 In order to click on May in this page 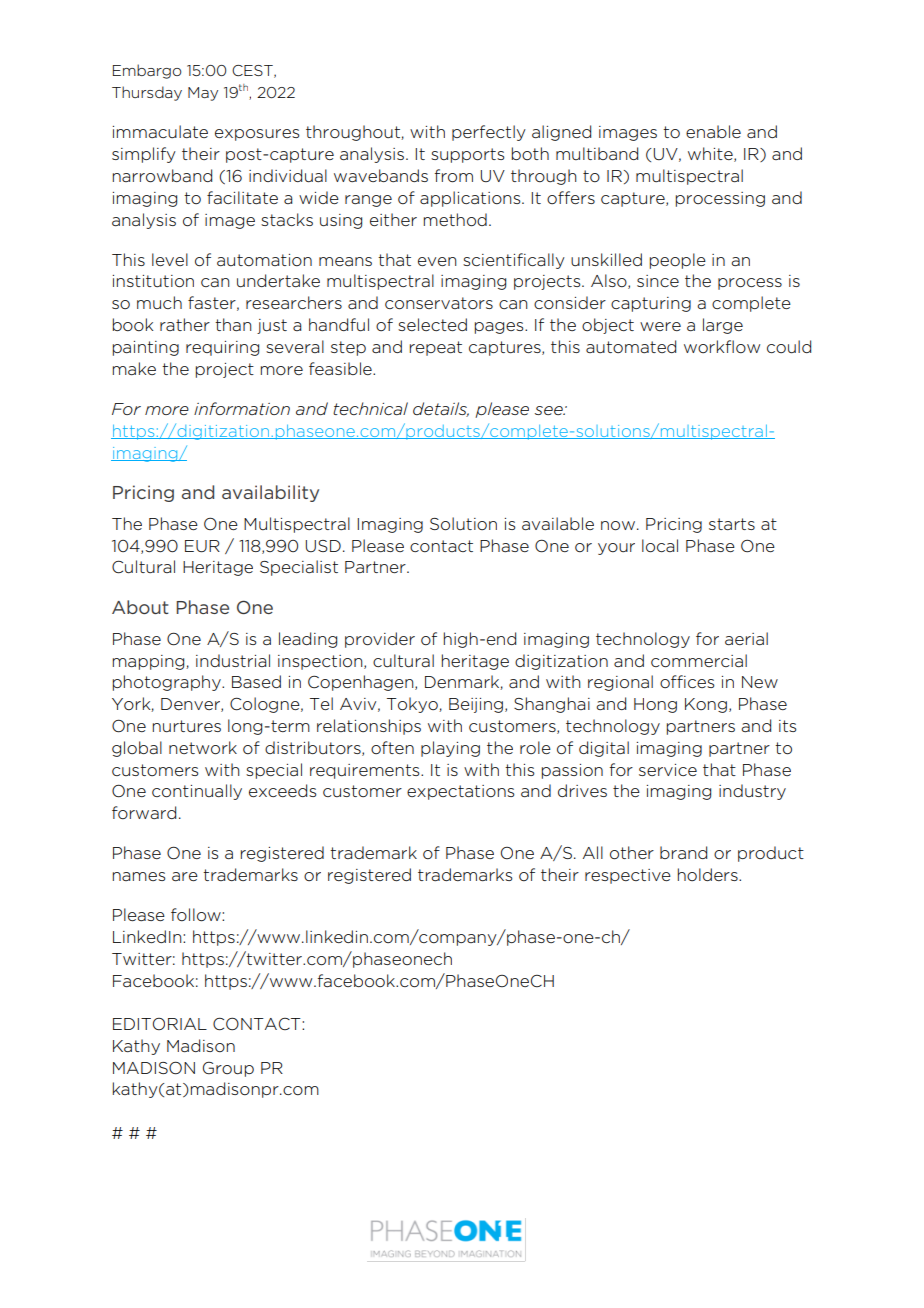, I will do `click(203, 94)`.
